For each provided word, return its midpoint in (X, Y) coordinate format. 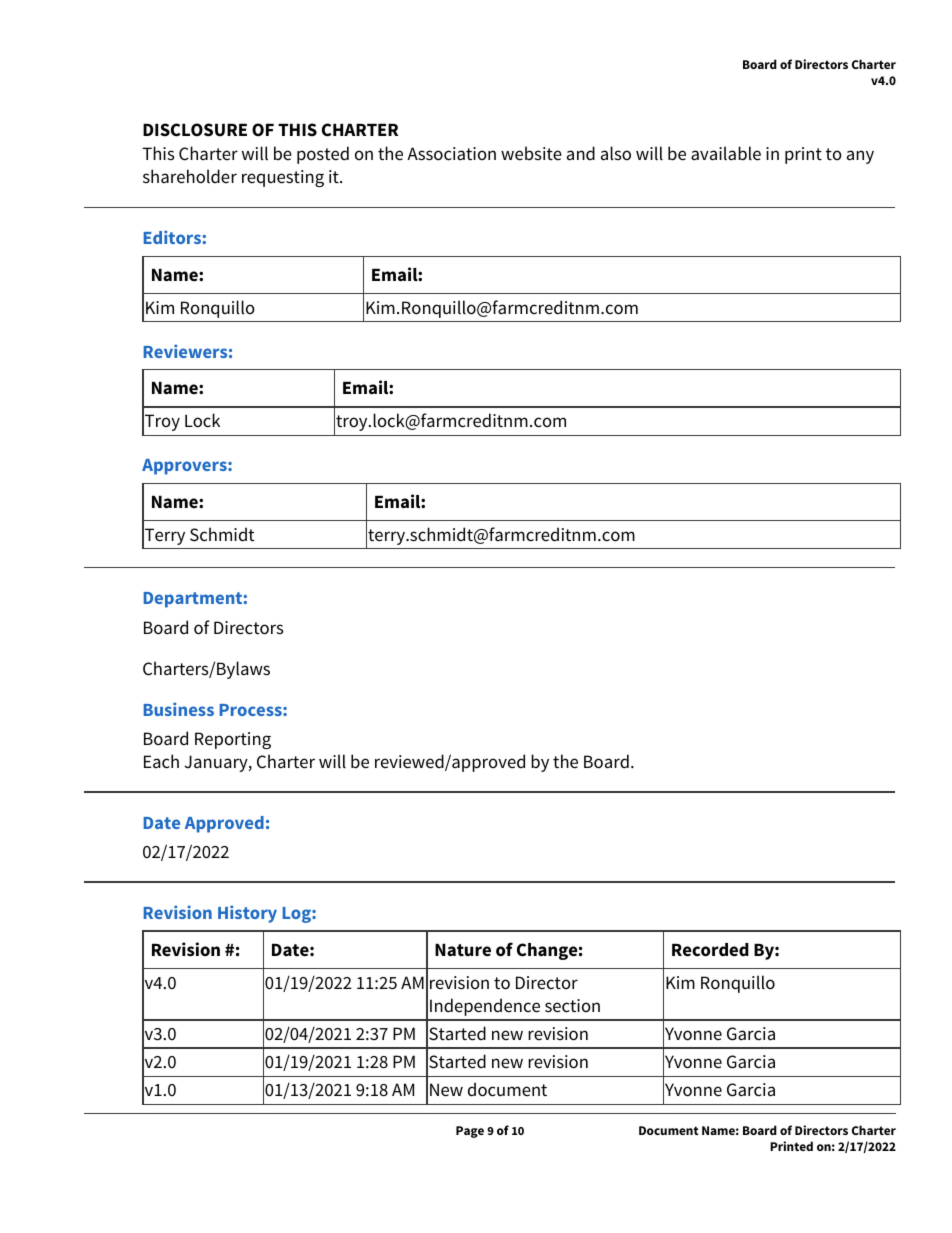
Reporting (233, 740)
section (572, 1006)
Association (451, 154)
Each (161, 761)
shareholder (190, 176)
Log (298, 915)
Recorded (710, 950)
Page (470, 1132)
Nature (463, 950)
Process (252, 710)
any (860, 157)
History (247, 914)
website (531, 153)
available (726, 153)
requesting (283, 178)
